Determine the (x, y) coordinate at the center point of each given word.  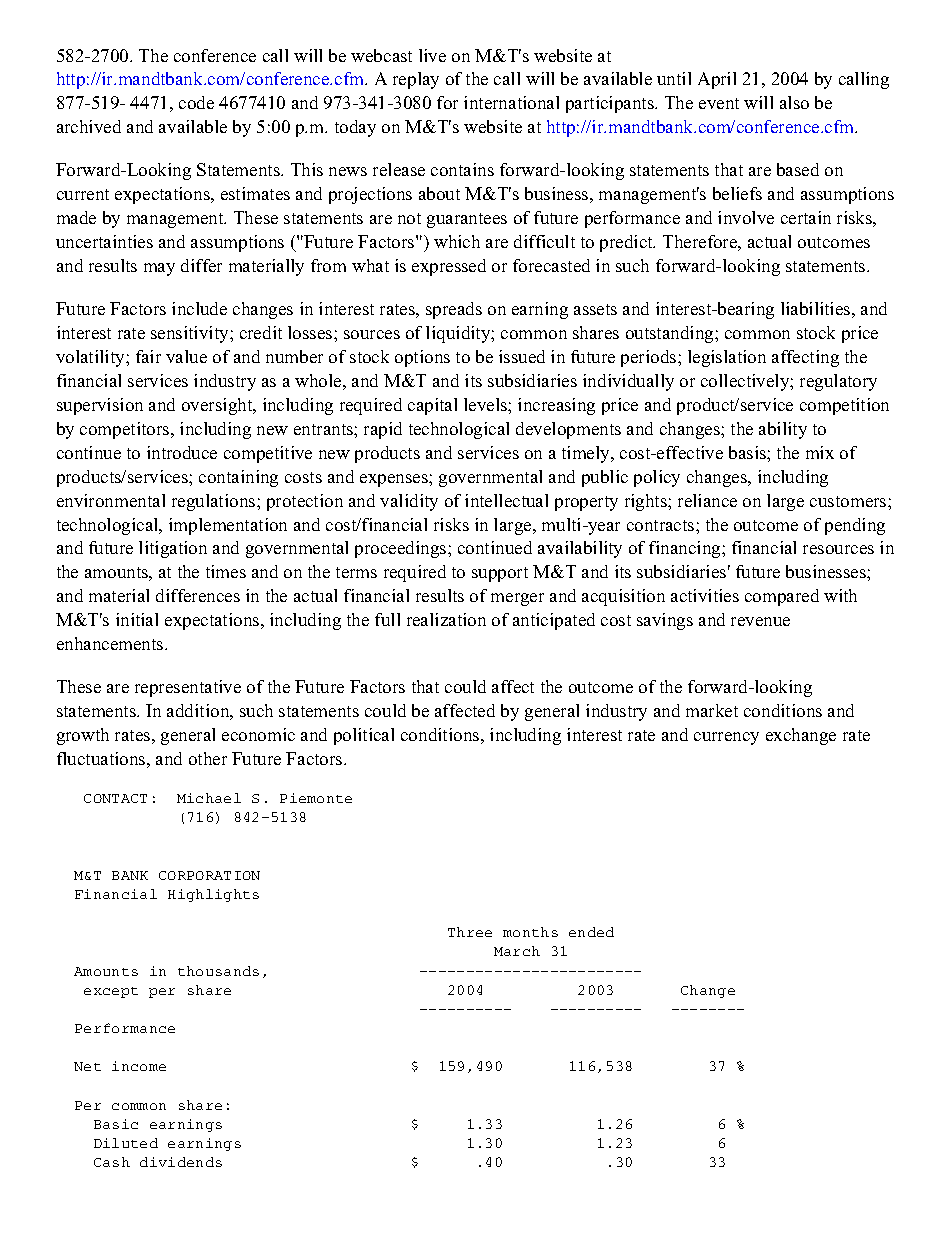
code (196, 102)
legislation (727, 358)
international (511, 102)
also (794, 102)
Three (470, 932)
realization (446, 619)
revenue (760, 621)
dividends (181, 1162)
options (422, 358)
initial (137, 619)
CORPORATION (209, 875)
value (186, 356)
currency (726, 738)
